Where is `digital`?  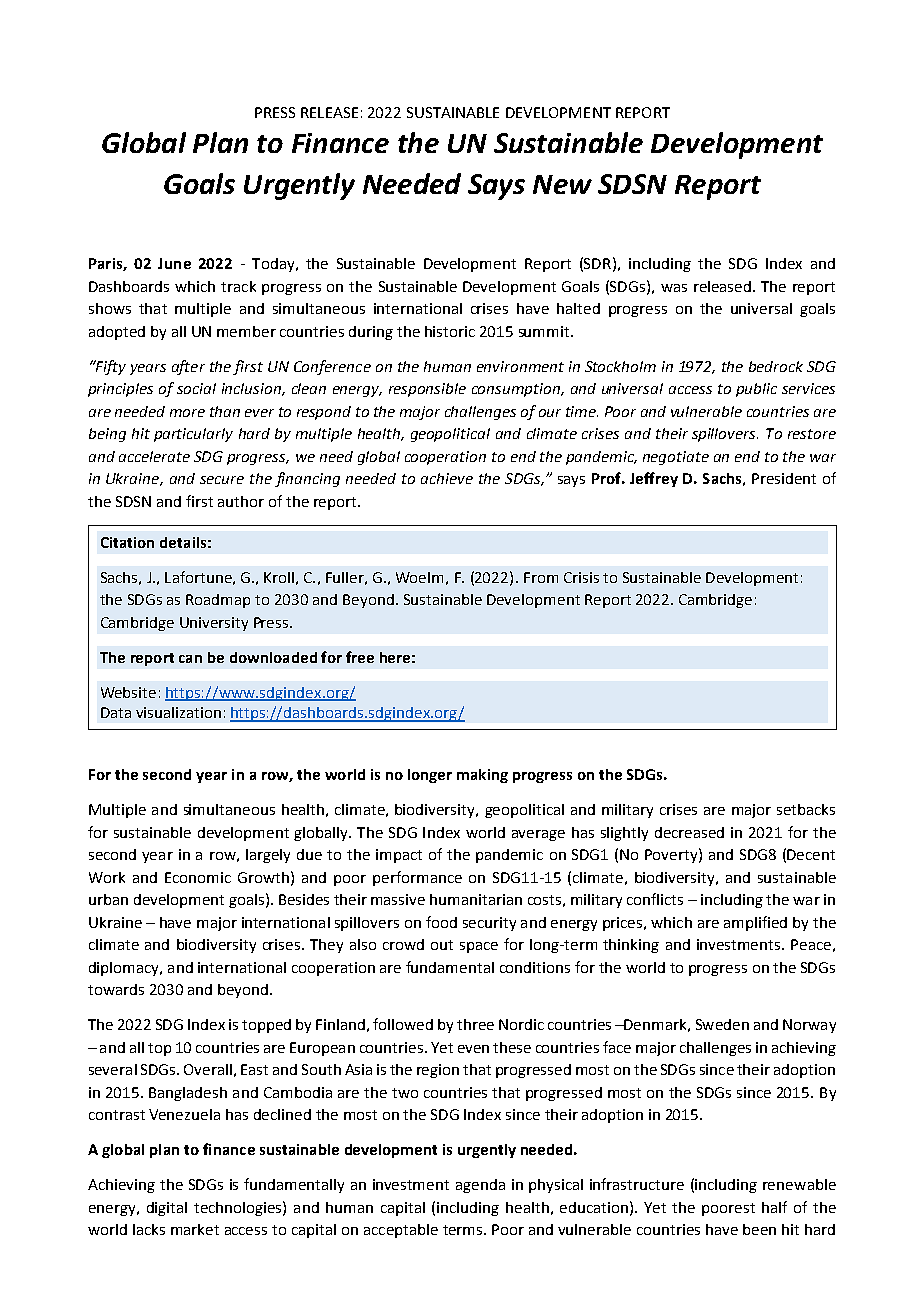 digital is located at coordinates (167, 1209).
